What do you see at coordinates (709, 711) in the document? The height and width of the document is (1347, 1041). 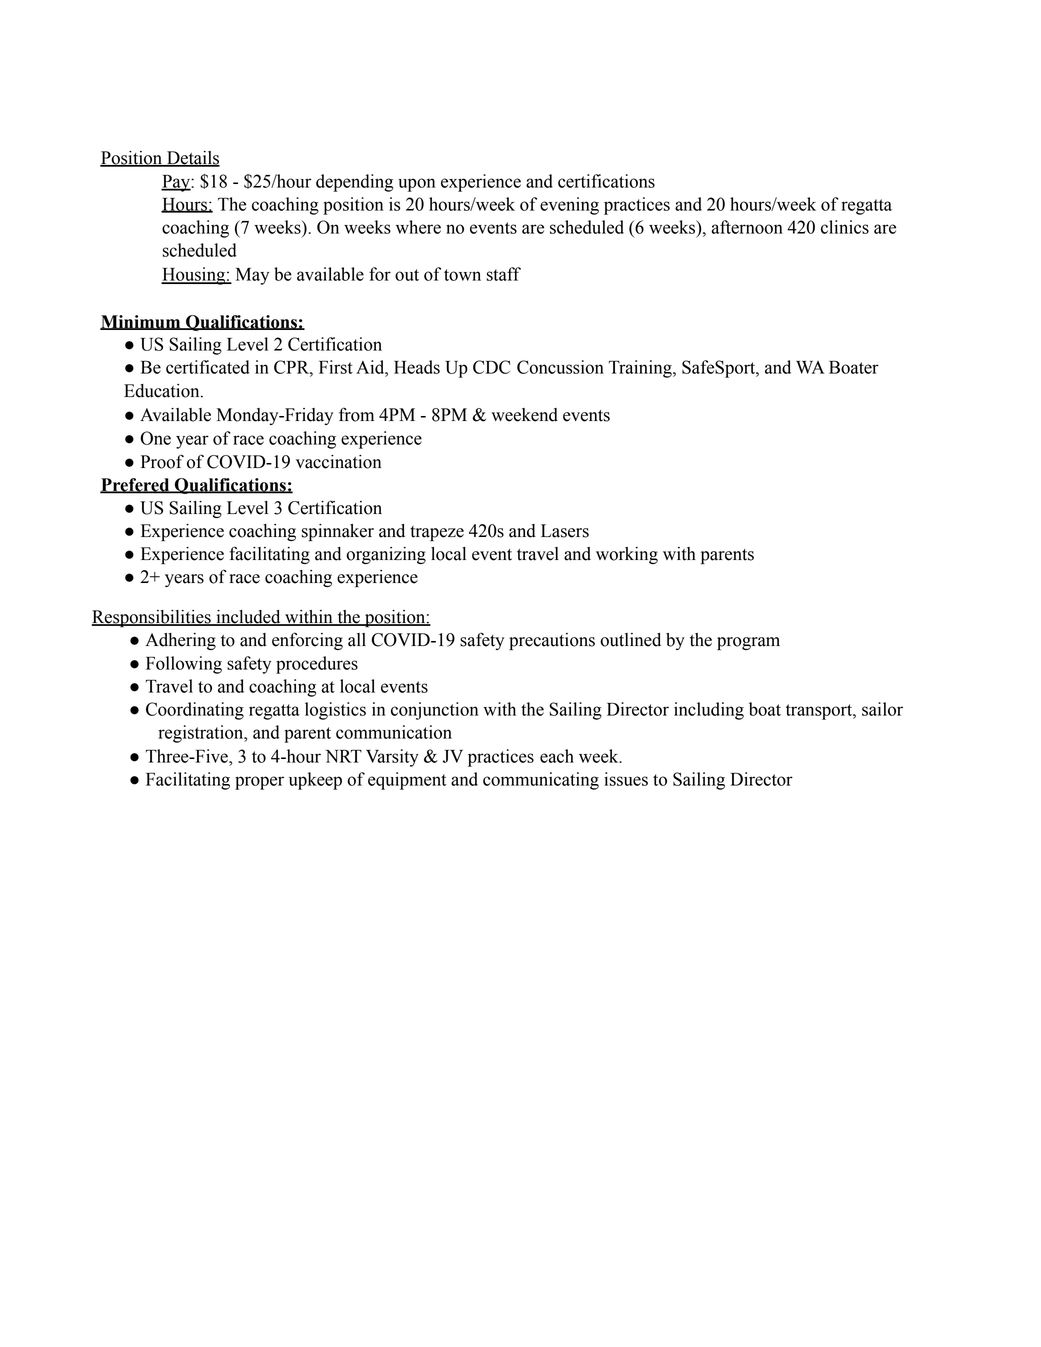 I see `including` at bounding box center [709, 711].
